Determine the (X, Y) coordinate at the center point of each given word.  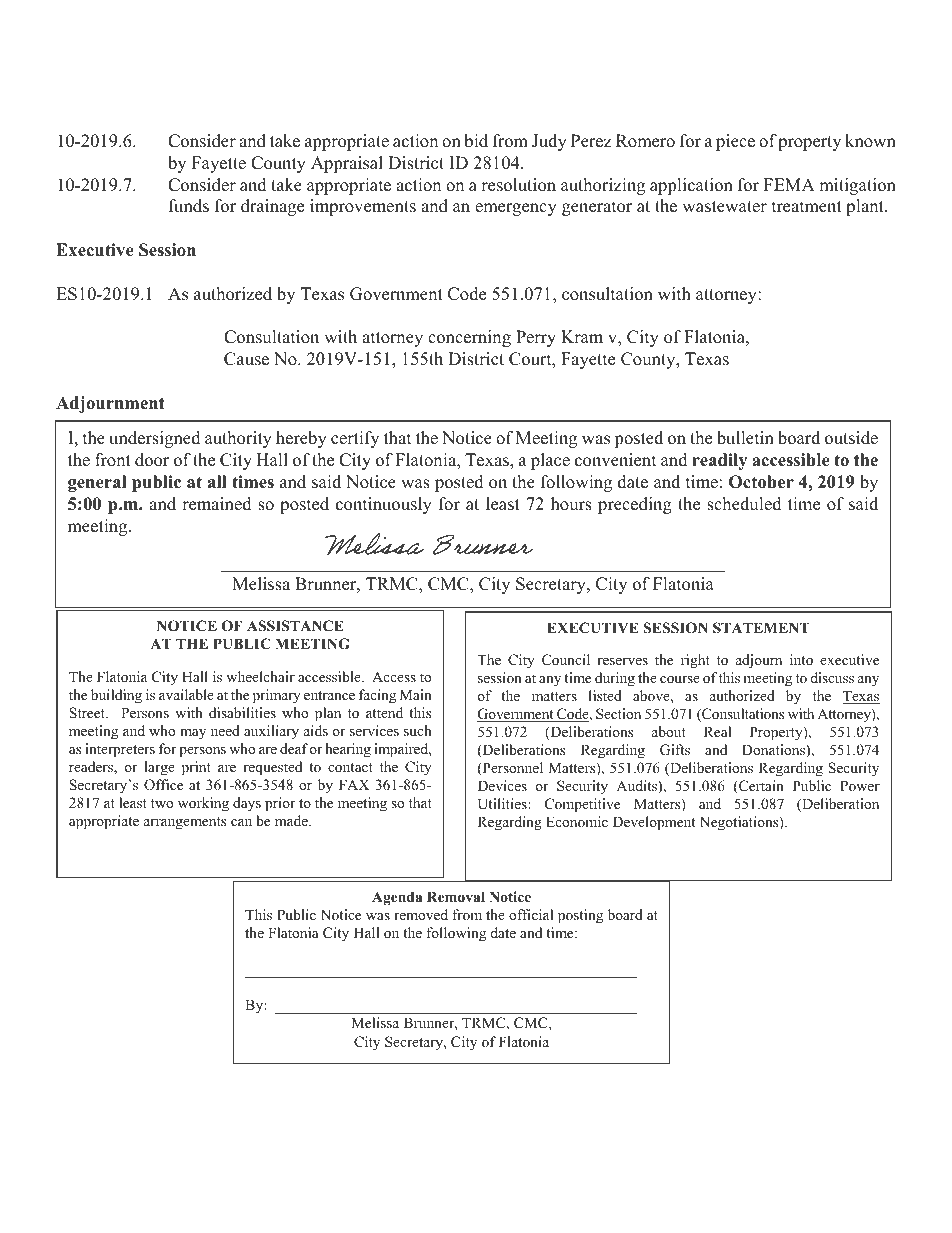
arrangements (185, 823)
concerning (469, 338)
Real (717, 731)
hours (571, 504)
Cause (246, 359)
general (97, 483)
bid (476, 141)
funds (189, 206)
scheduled (744, 504)
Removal (456, 897)
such (418, 730)
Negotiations (740, 823)
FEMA (789, 184)
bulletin (745, 438)
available (186, 694)
